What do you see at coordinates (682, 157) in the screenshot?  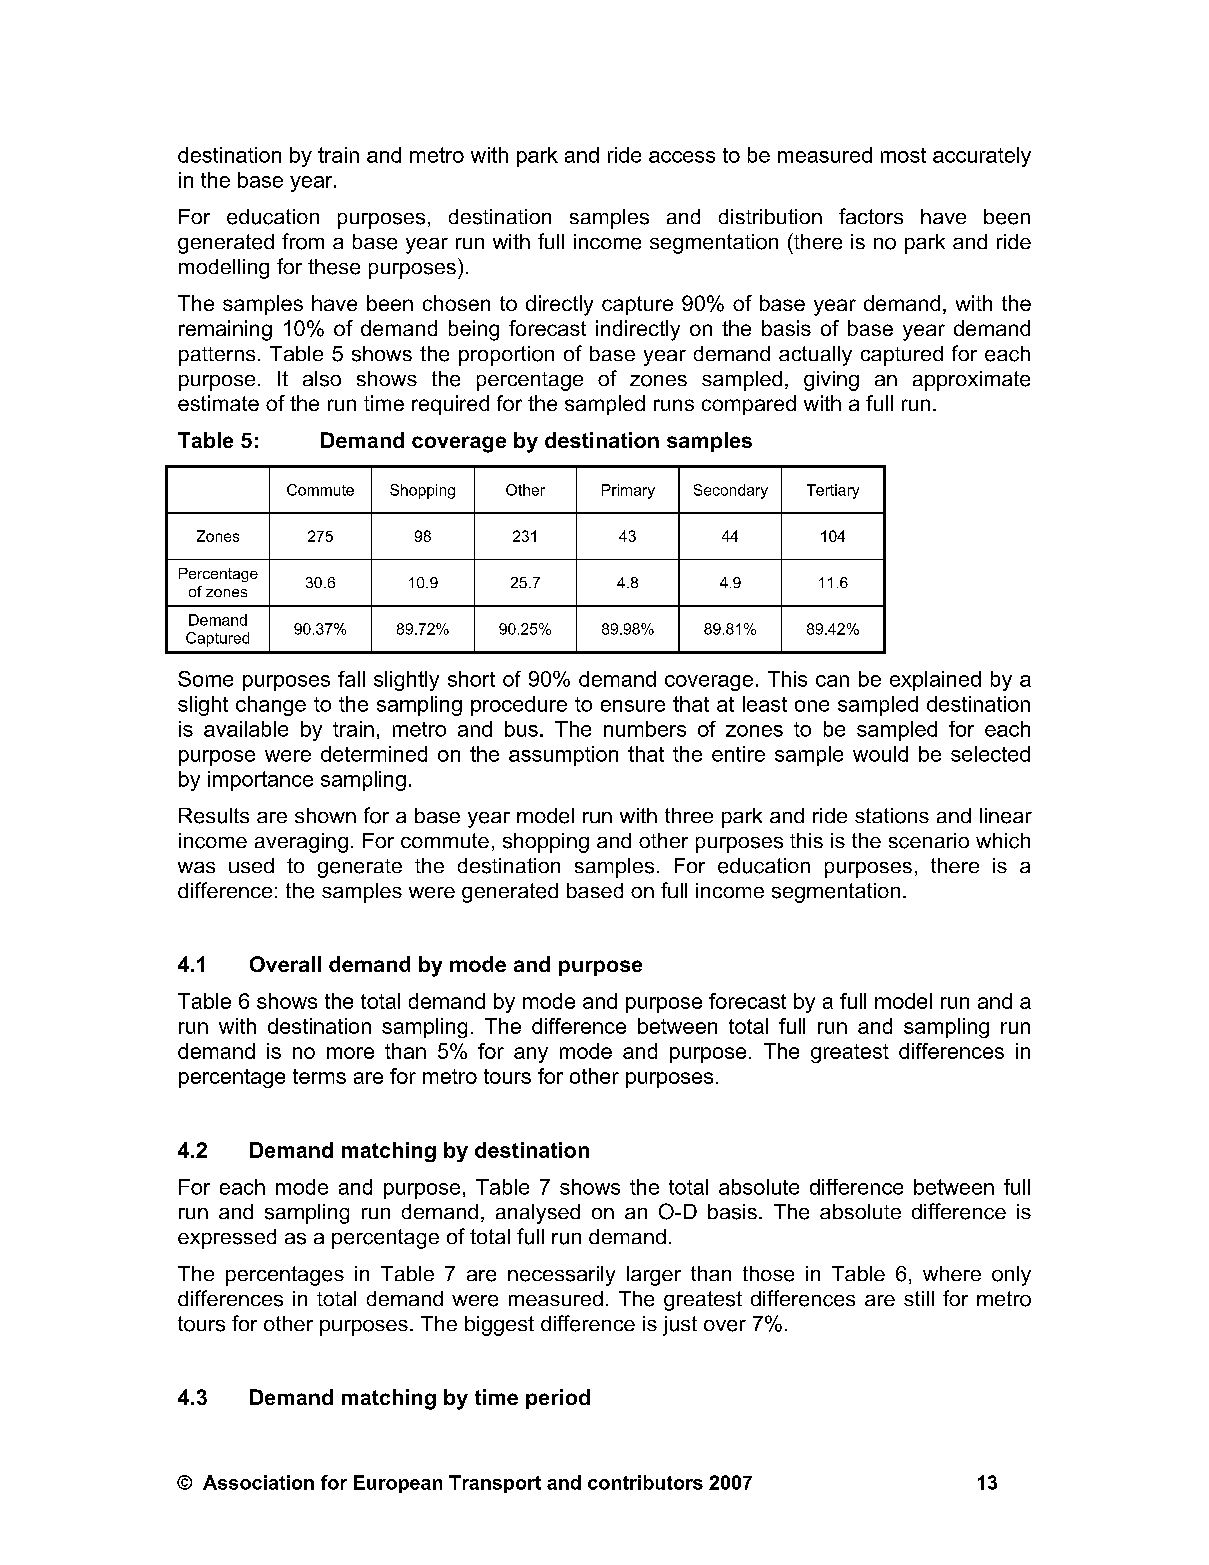 I see `access` at bounding box center [682, 157].
